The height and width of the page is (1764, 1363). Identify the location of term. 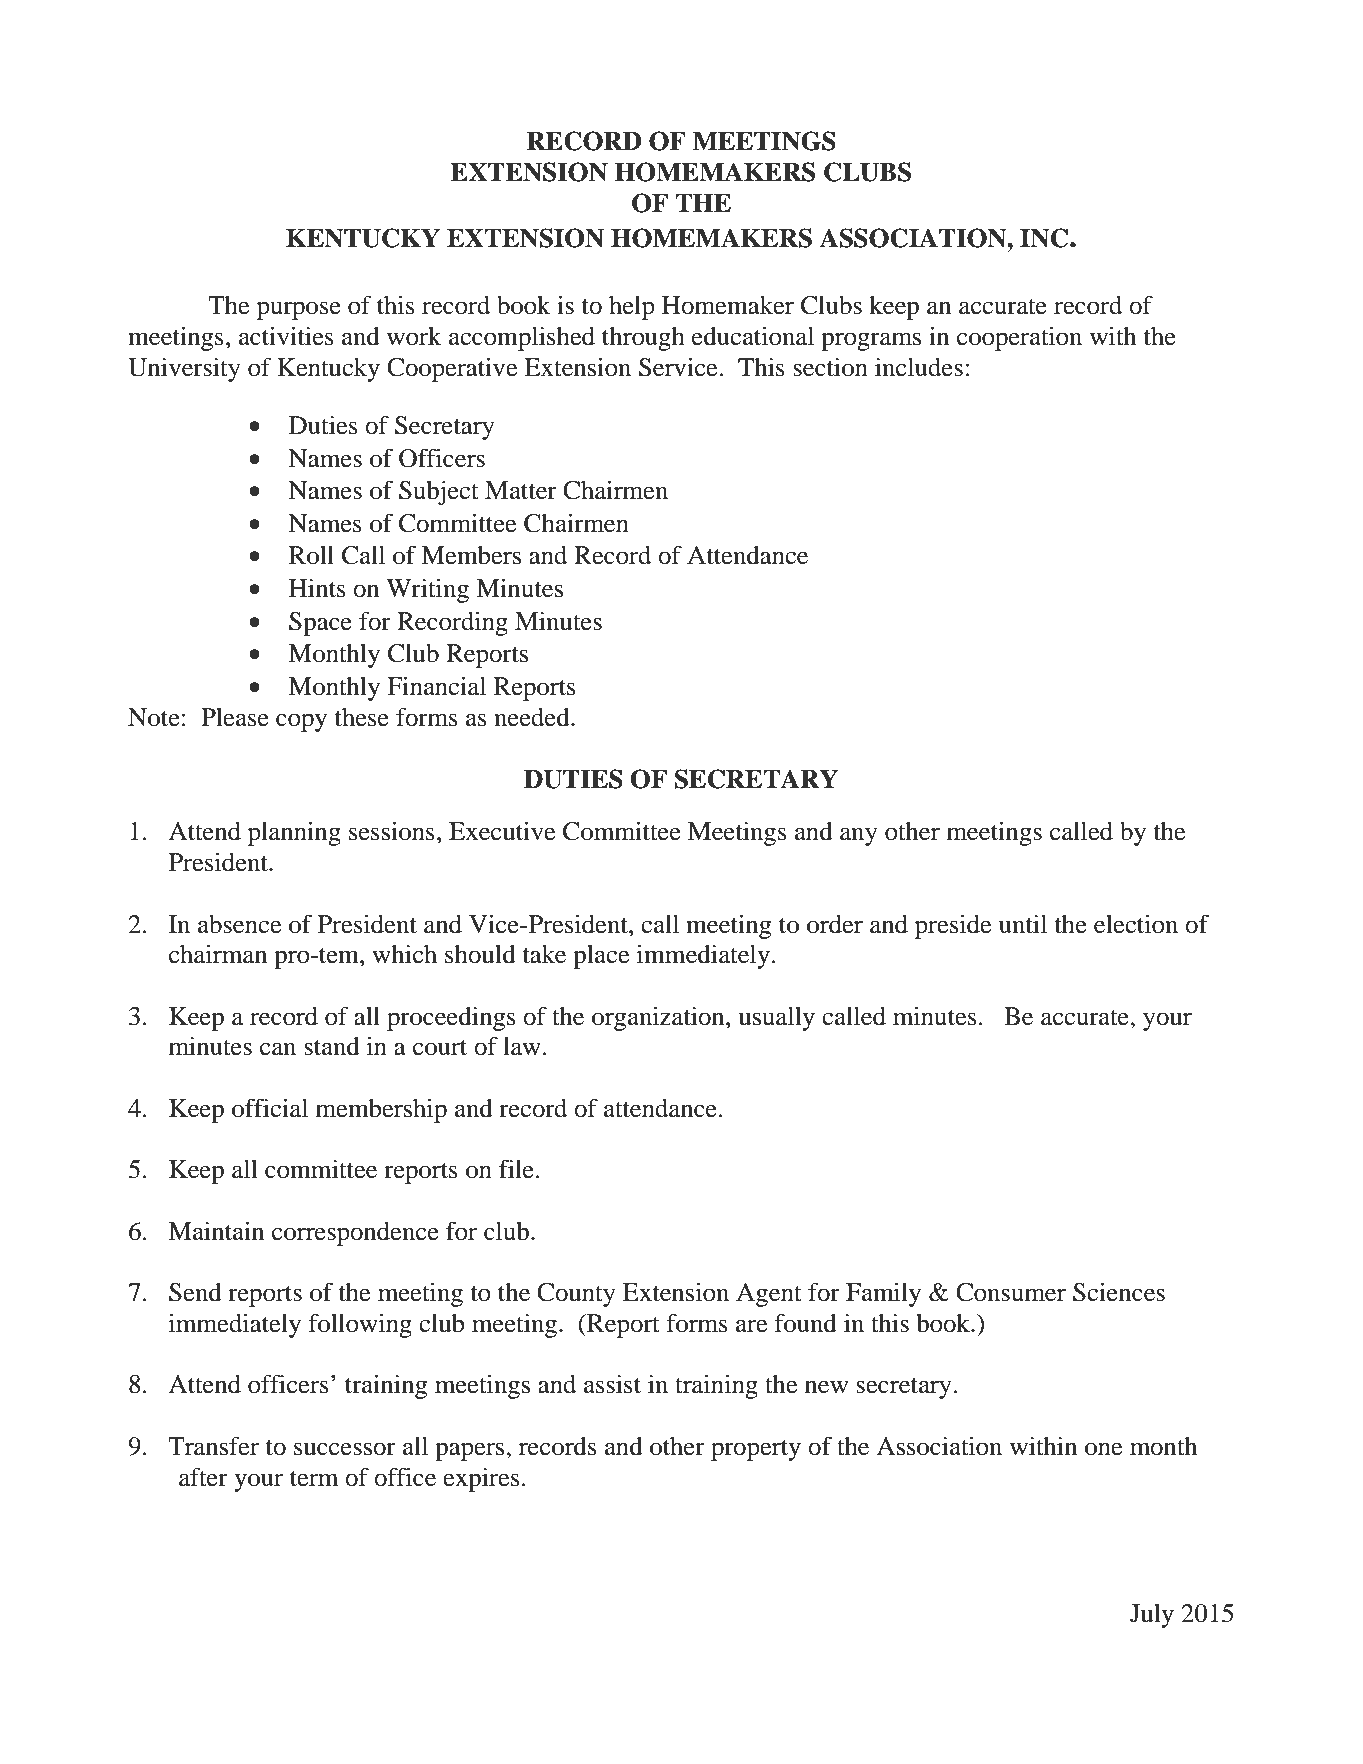
(314, 1479).
